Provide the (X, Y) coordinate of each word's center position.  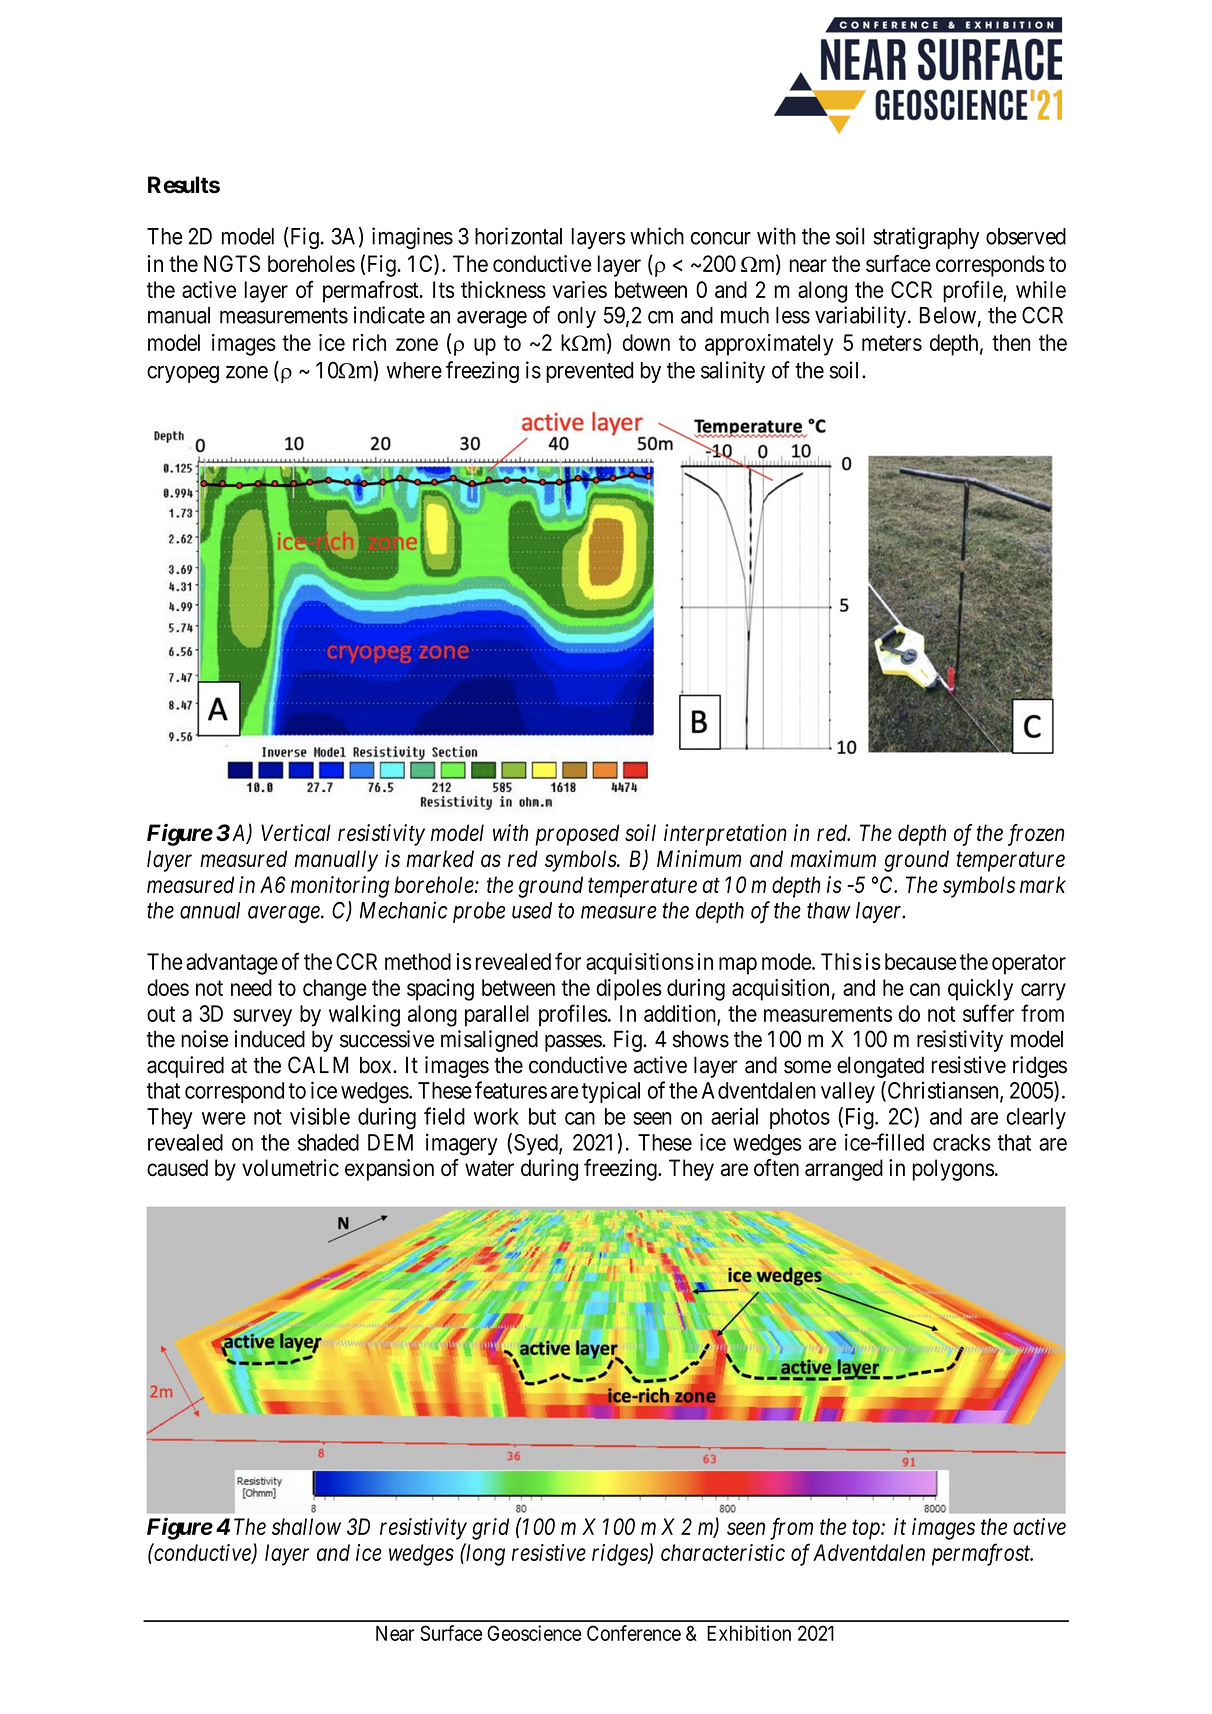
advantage (232, 964)
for (568, 961)
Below (948, 315)
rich (369, 342)
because (921, 961)
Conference (634, 1633)
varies (580, 289)
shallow (306, 1526)
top (867, 1530)
